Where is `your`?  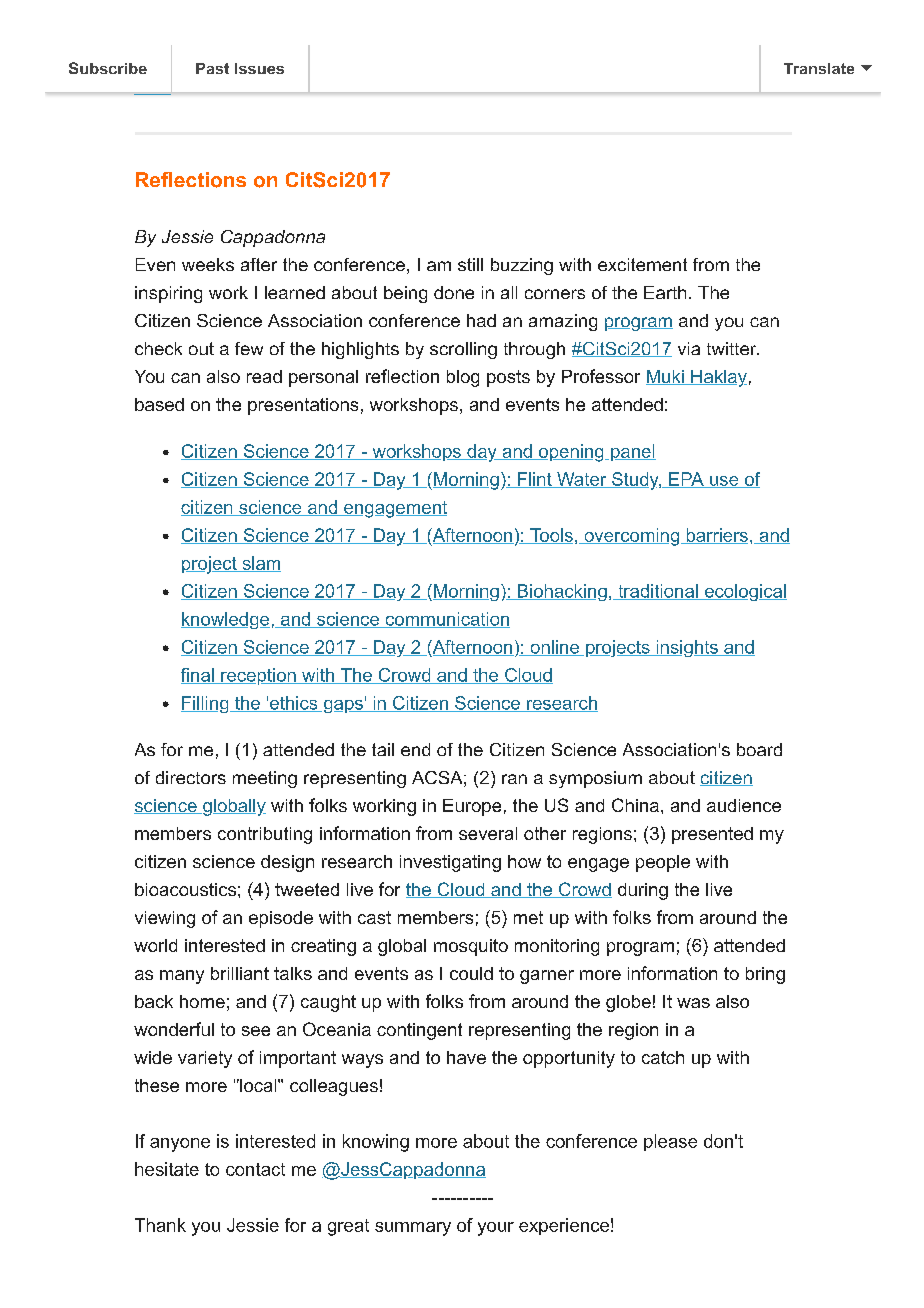
your is located at coordinates (496, 1229).
